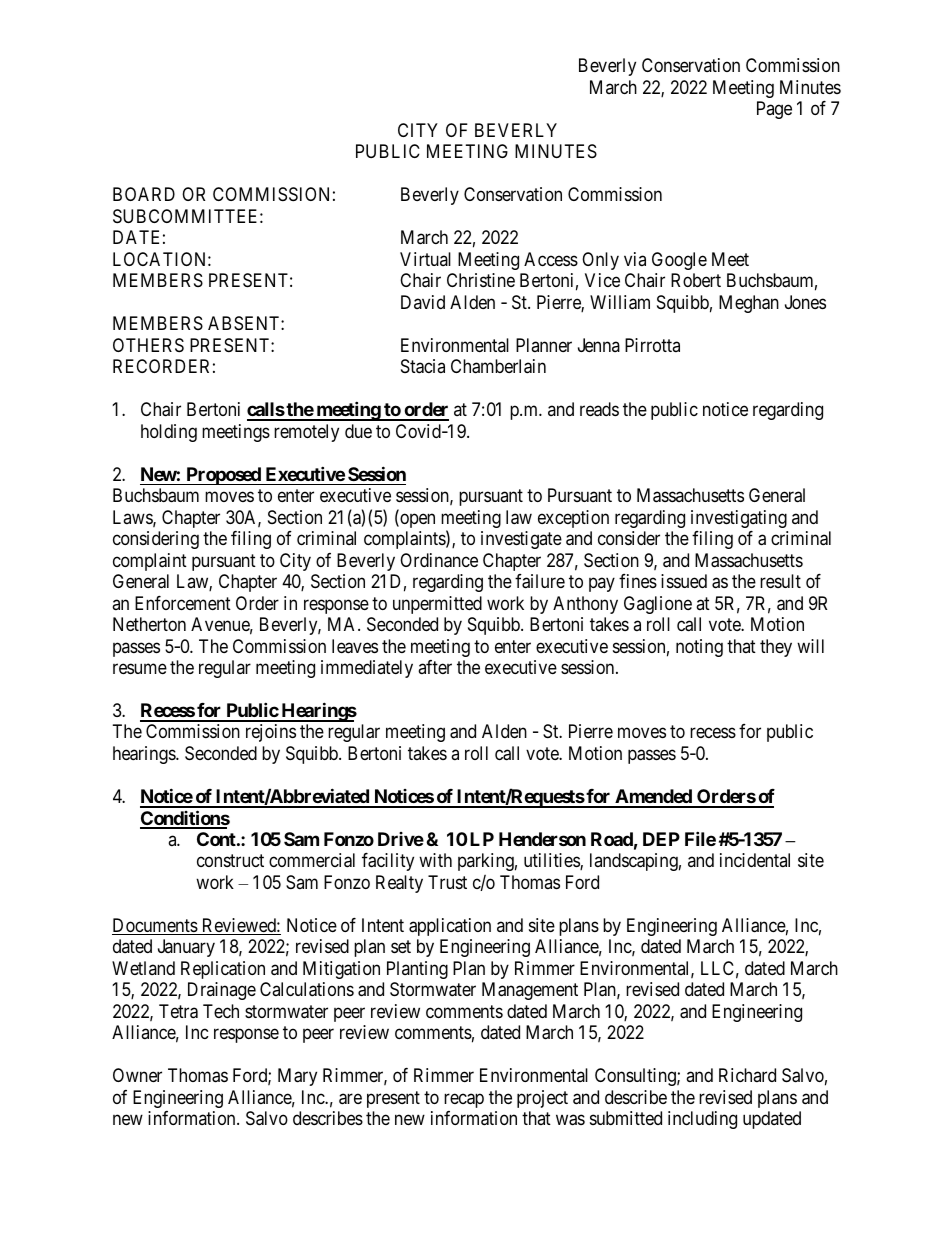 The width and height of the screenshot is (952, 1233). What do you see at coordinates (774, 110) in the screenshot?
I see `Page` at bounding box center [774, 110].
